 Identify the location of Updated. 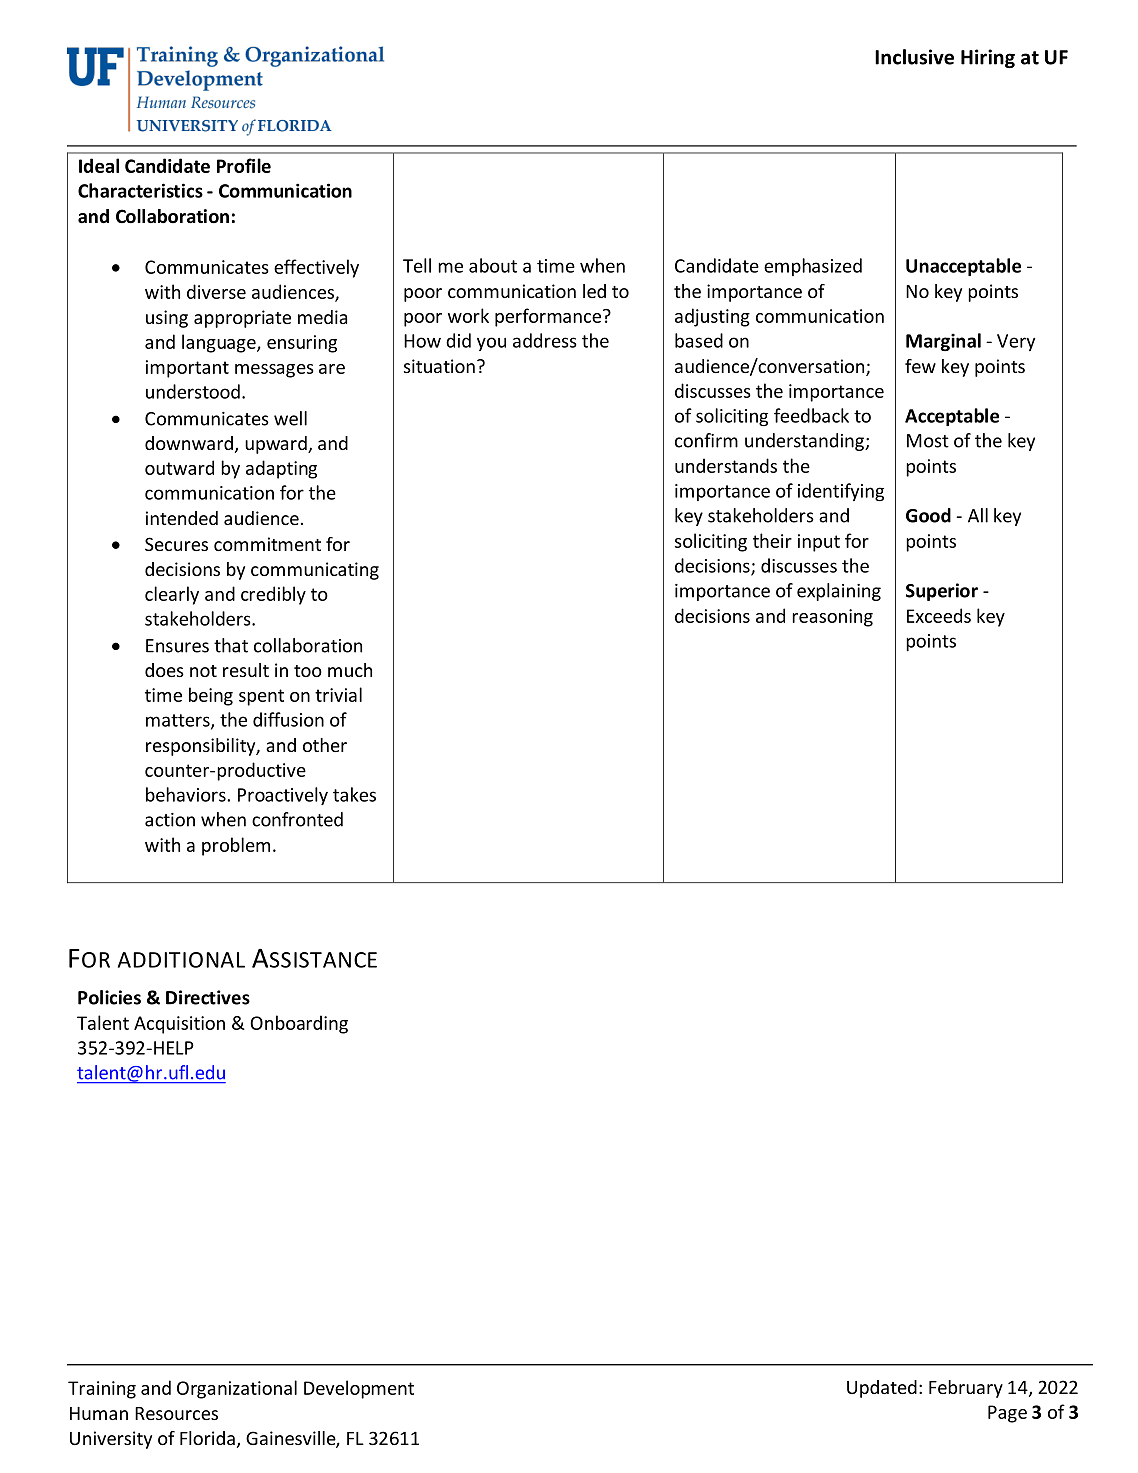
(882, 1389).
